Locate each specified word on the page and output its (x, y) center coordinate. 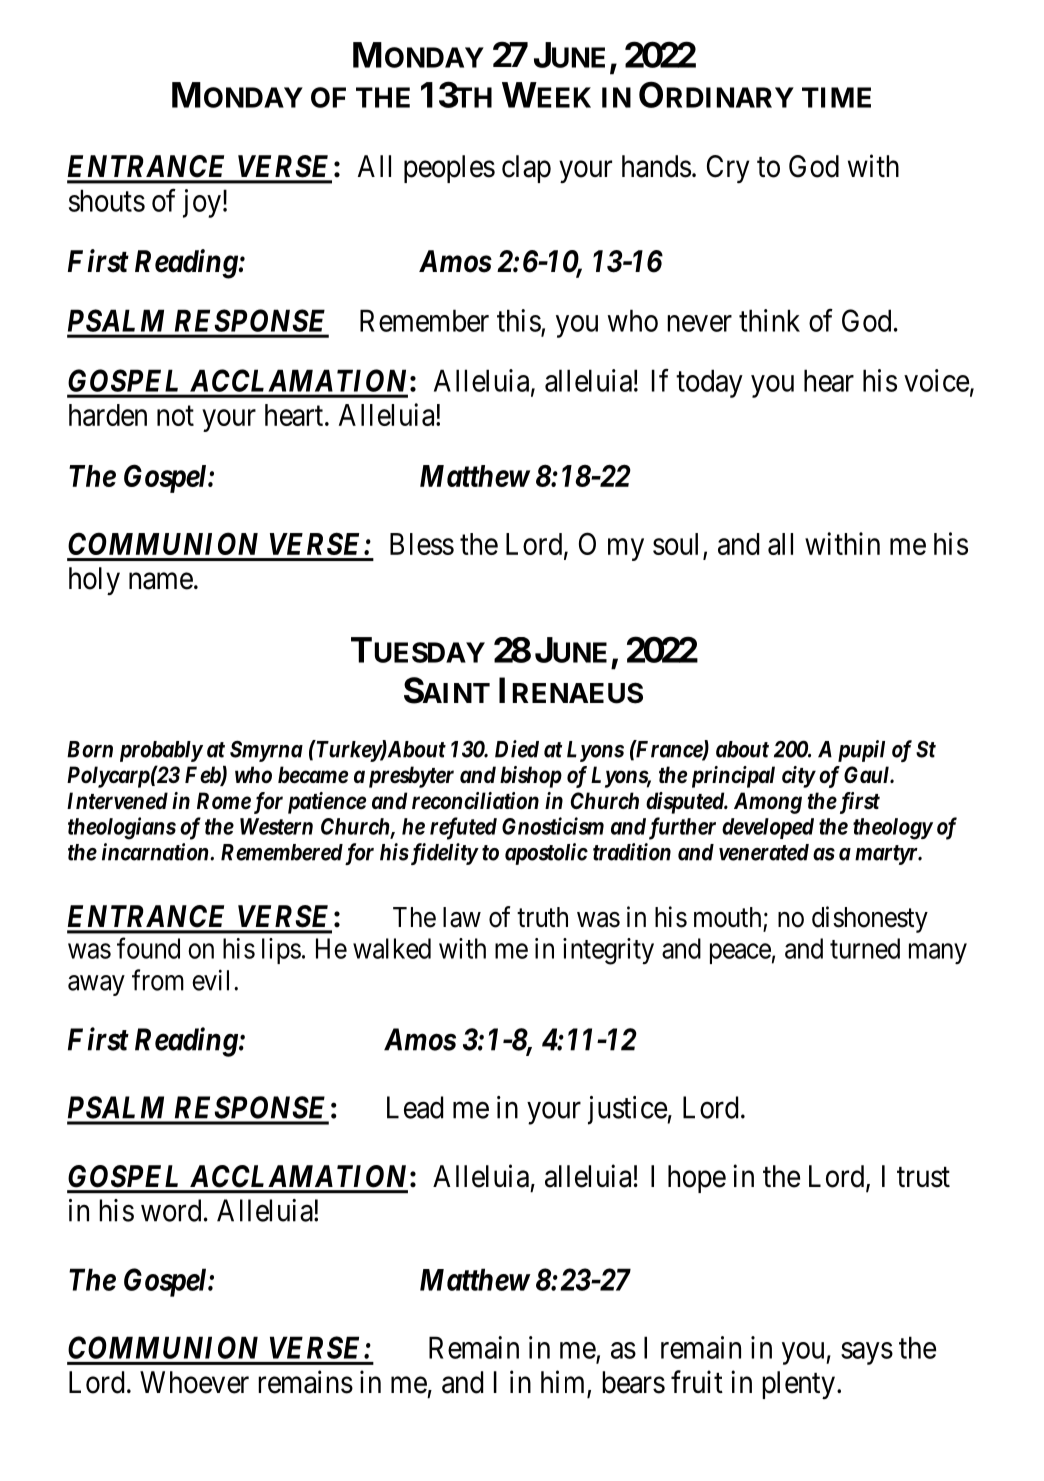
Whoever (194, 1382)
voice (936, 380)
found (148, 948)
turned (865, 948)
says (867, 1353)
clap (526, 169)
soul (678, 545)
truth (542, 917)
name (161, 581)
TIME (836, 97)
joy (202, 203)
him (562, 1381)
